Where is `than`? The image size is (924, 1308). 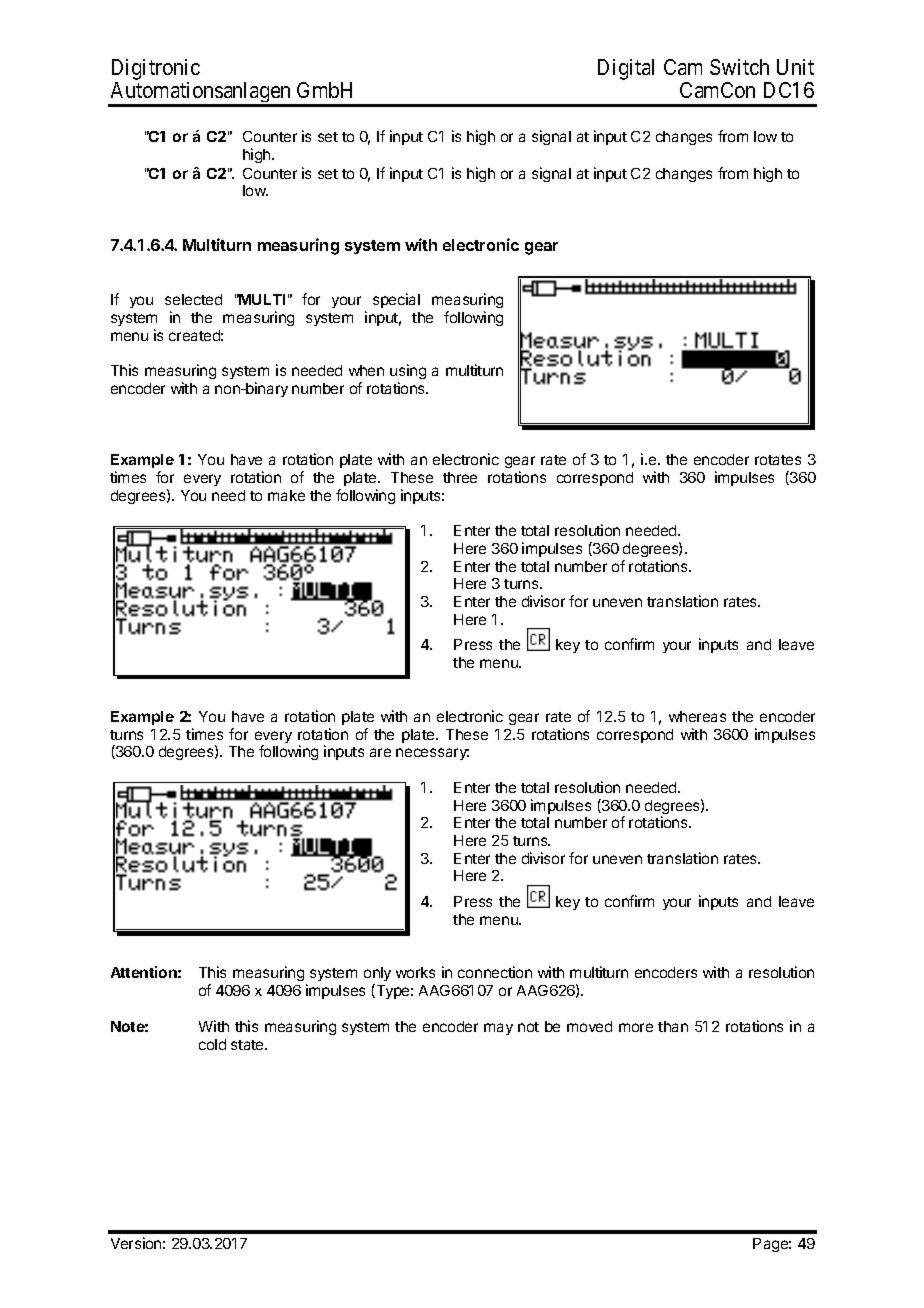
than is located at coordinates (673, 1026).
